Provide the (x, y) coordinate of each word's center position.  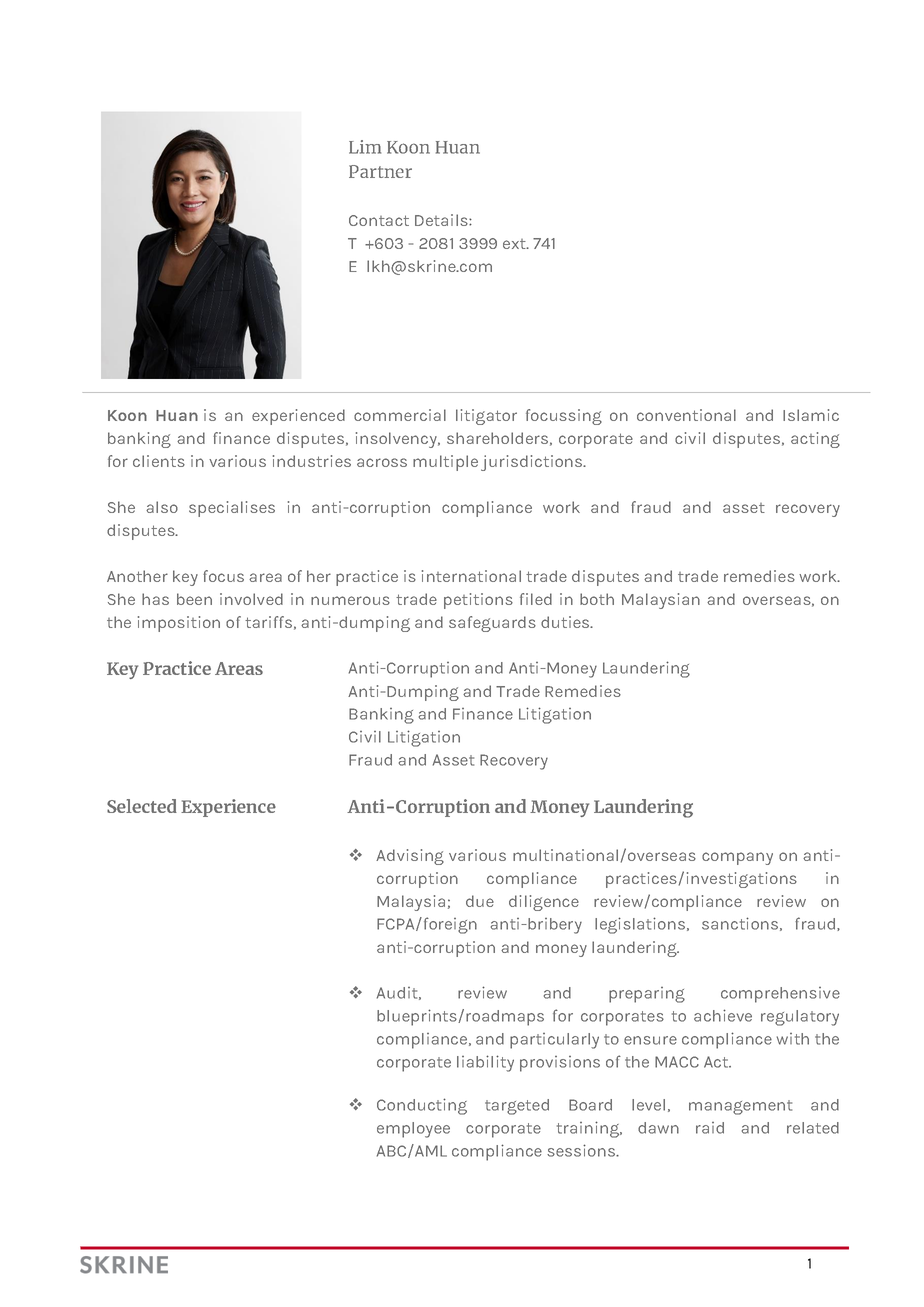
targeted (517, 1107)
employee (413, 1130)
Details (442, 220)
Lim (365, 147)
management (740, 1107)
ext (515, 244)
